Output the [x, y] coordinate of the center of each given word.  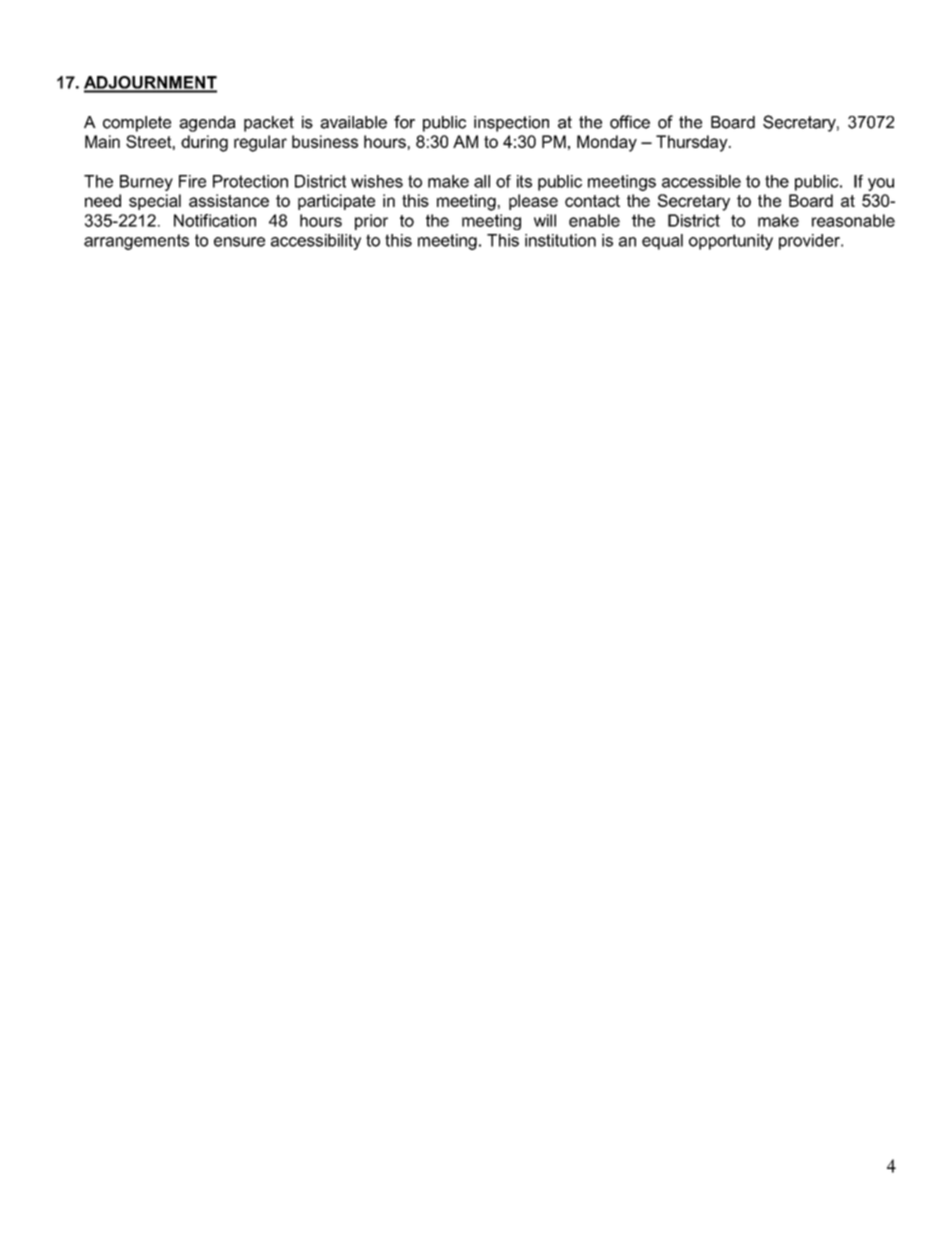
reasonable [853, 220]
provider [810, 242]
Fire [192, 181]
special [155, 202]
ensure [239, 242]
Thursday [693, 143]
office [630, 122]
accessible [701, 181]
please [533, 202]
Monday [607, 143]
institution [560, 240]
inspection [511, 124]
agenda [207, 124]
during [204, 143]
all [482, 181]
